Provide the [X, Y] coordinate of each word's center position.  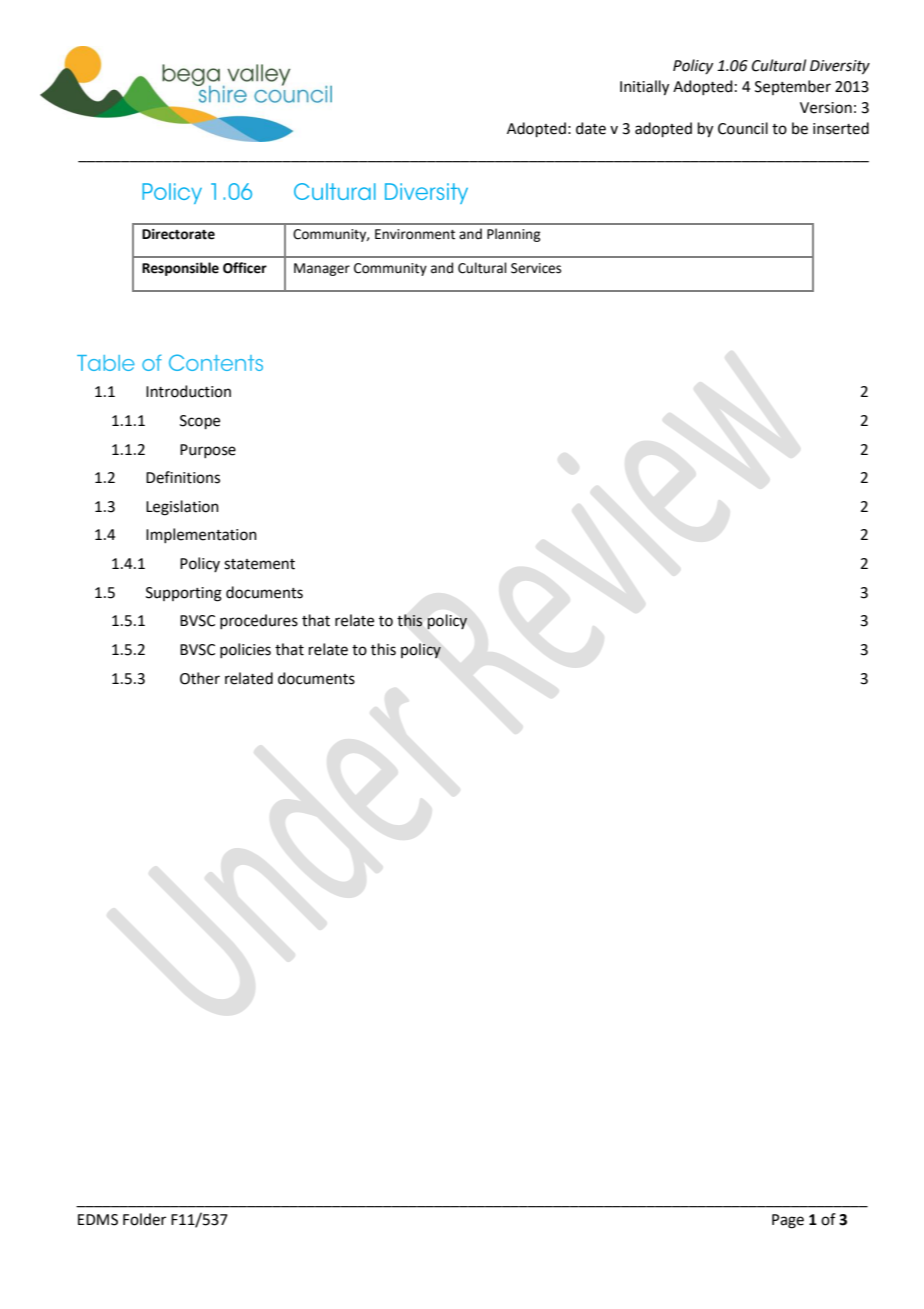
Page [788, 1221]
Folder [144, 1219]
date [591, 128]
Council [743, 128]
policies [245, 650]
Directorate [178, 234]
